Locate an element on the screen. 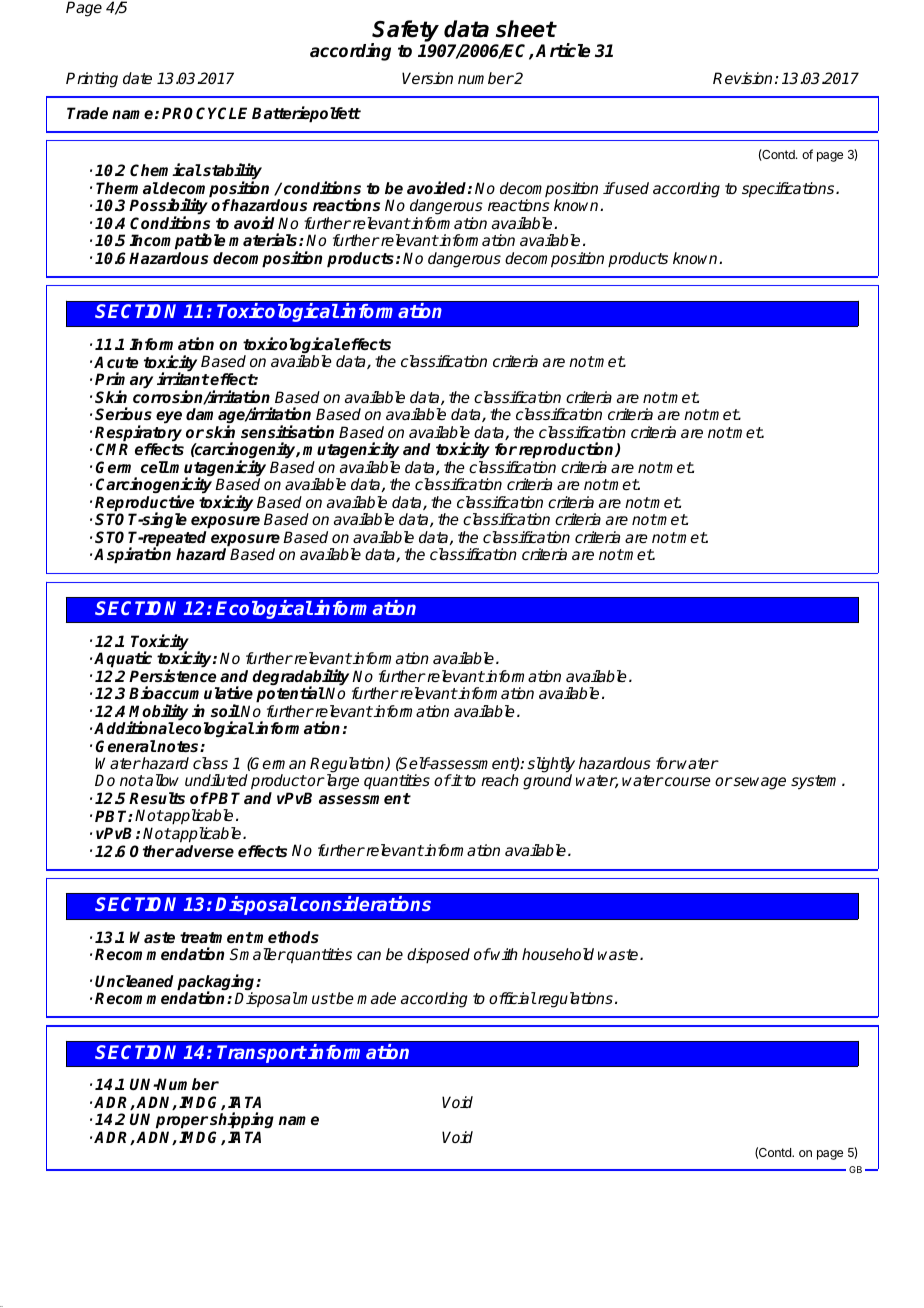 This screenshot has height=1308, width=924. Revision is located at coordinates (742, 78).
